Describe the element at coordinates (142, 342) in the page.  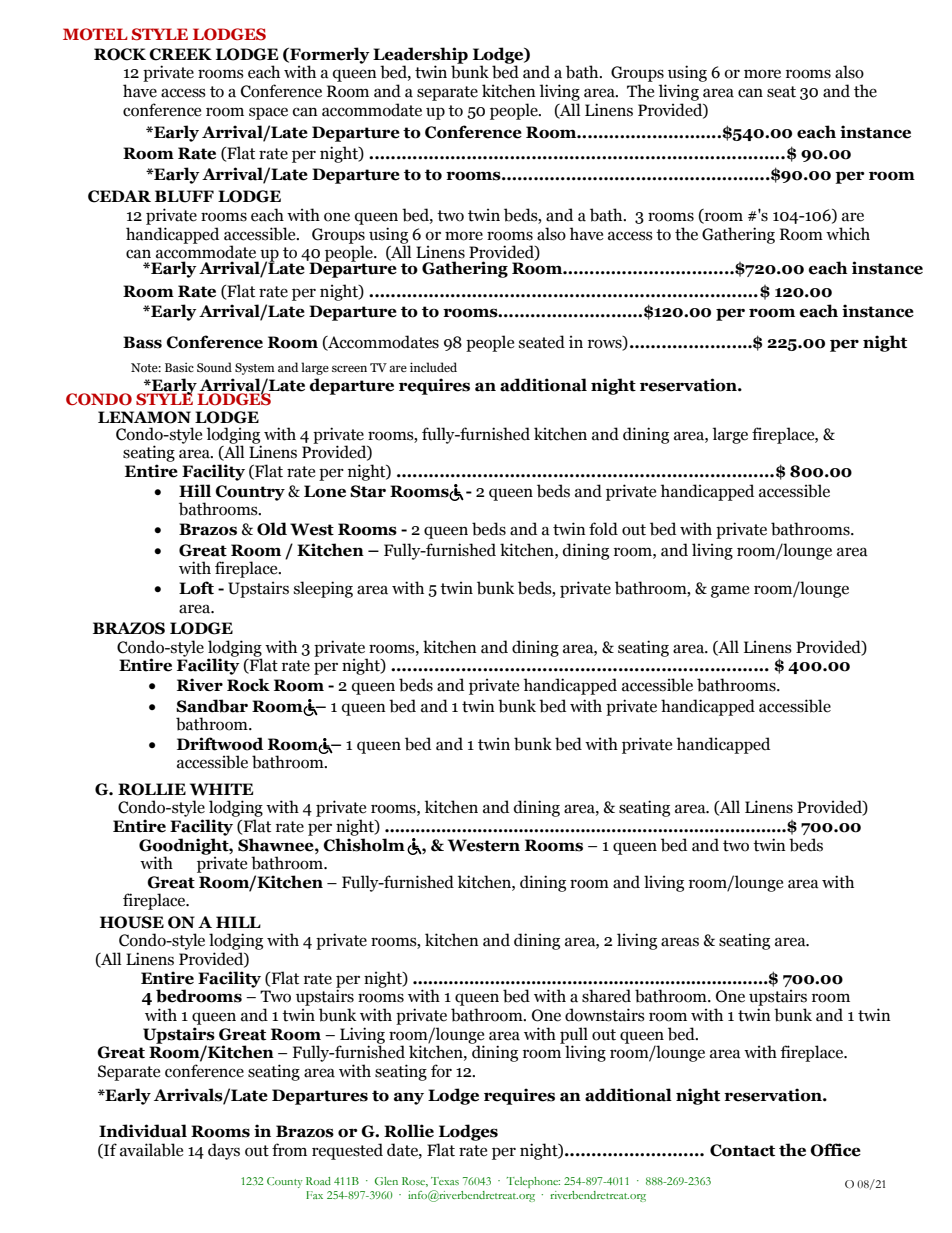
I see `Bass` at that location.
